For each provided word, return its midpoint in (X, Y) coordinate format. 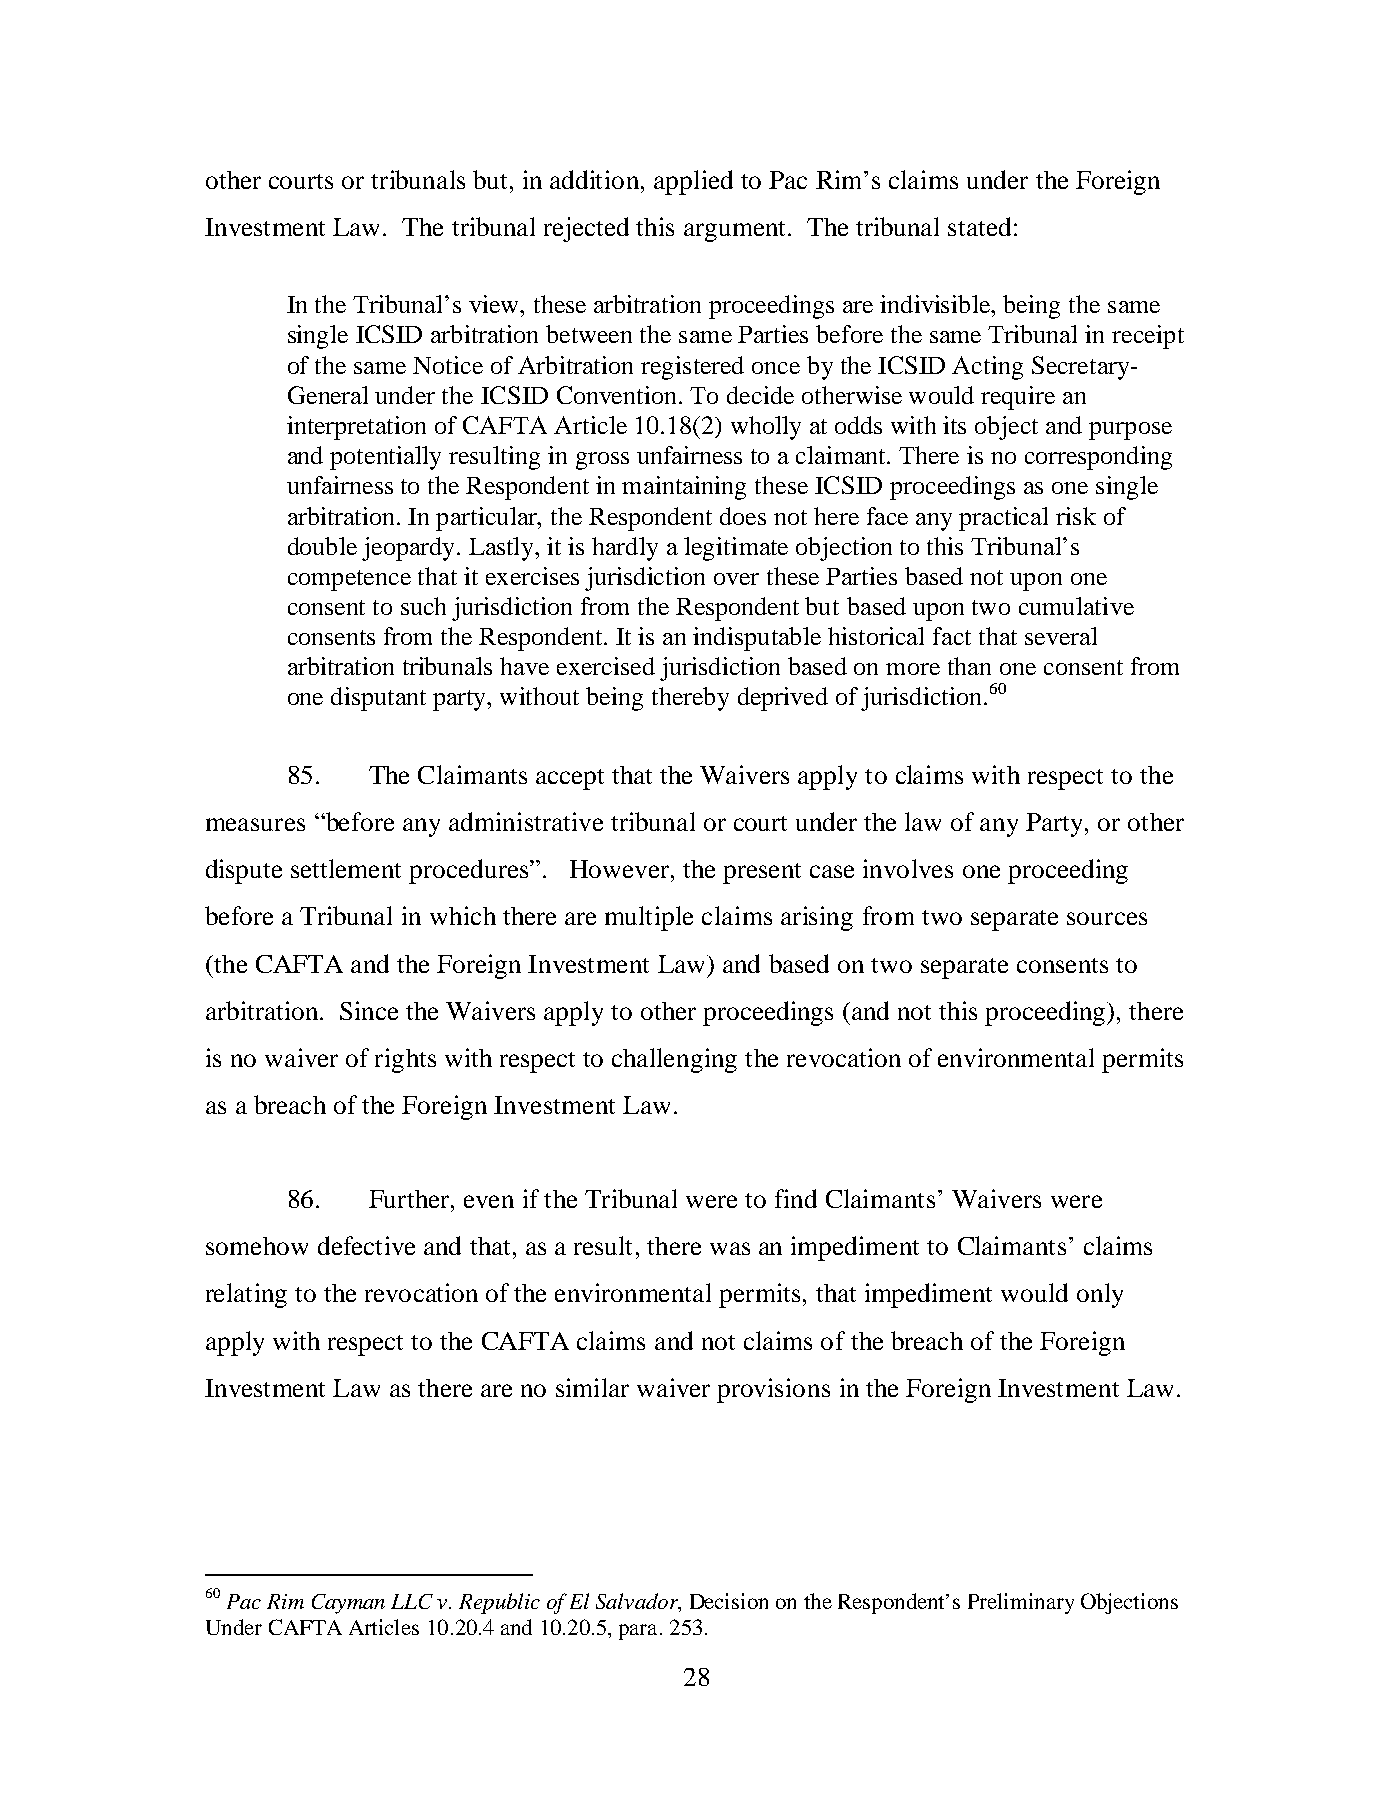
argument (734, 231)
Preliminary (1021, 1603)
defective (366, 1245)
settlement (346, 868)
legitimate (736, 549)
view (495, 304)
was (730, 1248)
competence (349, 580)
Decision (729, 1601)
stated (979, 226)
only (1100, 1295)
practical (1003, 519)
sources (1107, 918)
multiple (649, 918)
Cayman (348, 1604)
